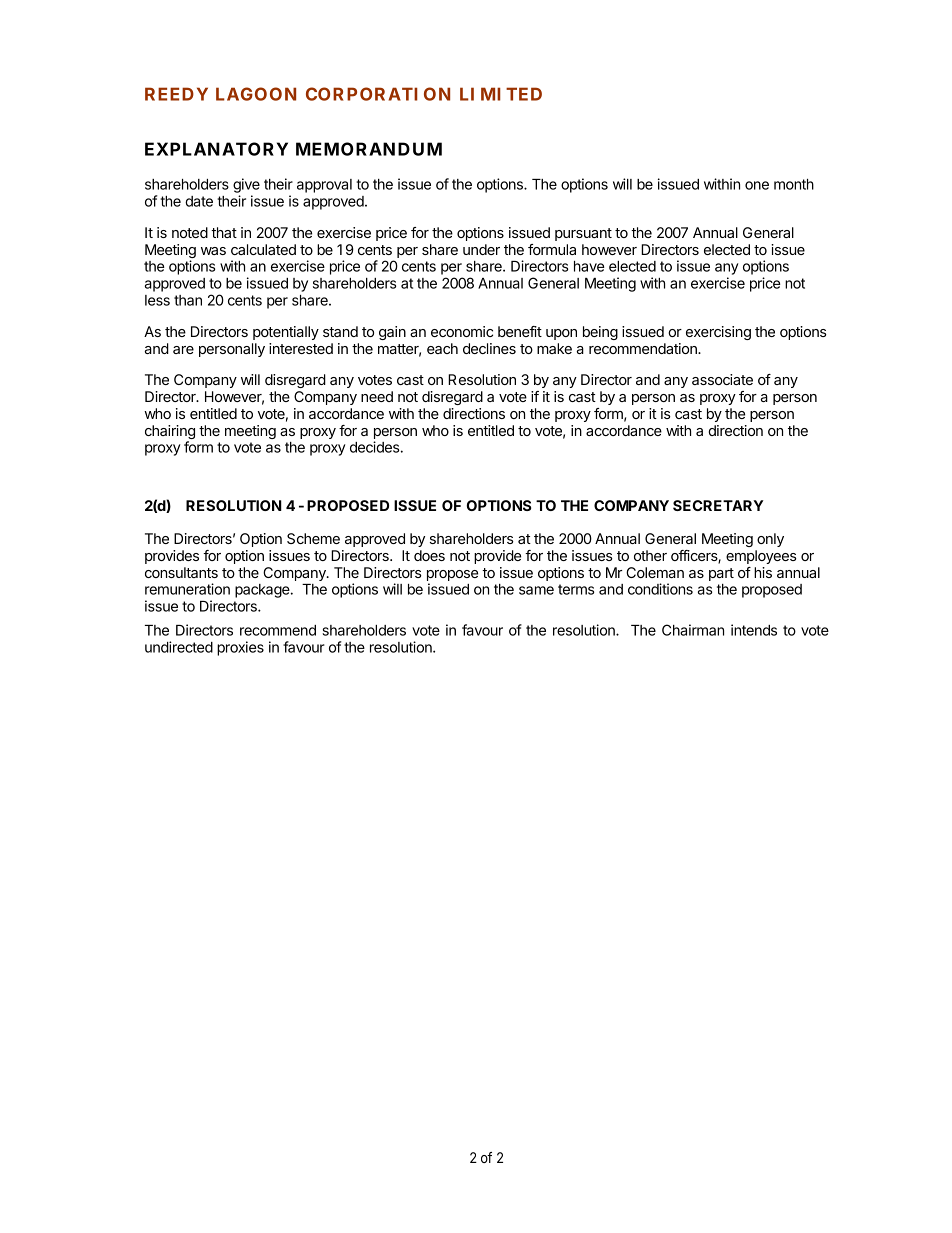 The width and height of the screenshot is (952, 1233). Describe the element at coordinates (176, 94) in the screenshot. I see `REEDY` at that location.
